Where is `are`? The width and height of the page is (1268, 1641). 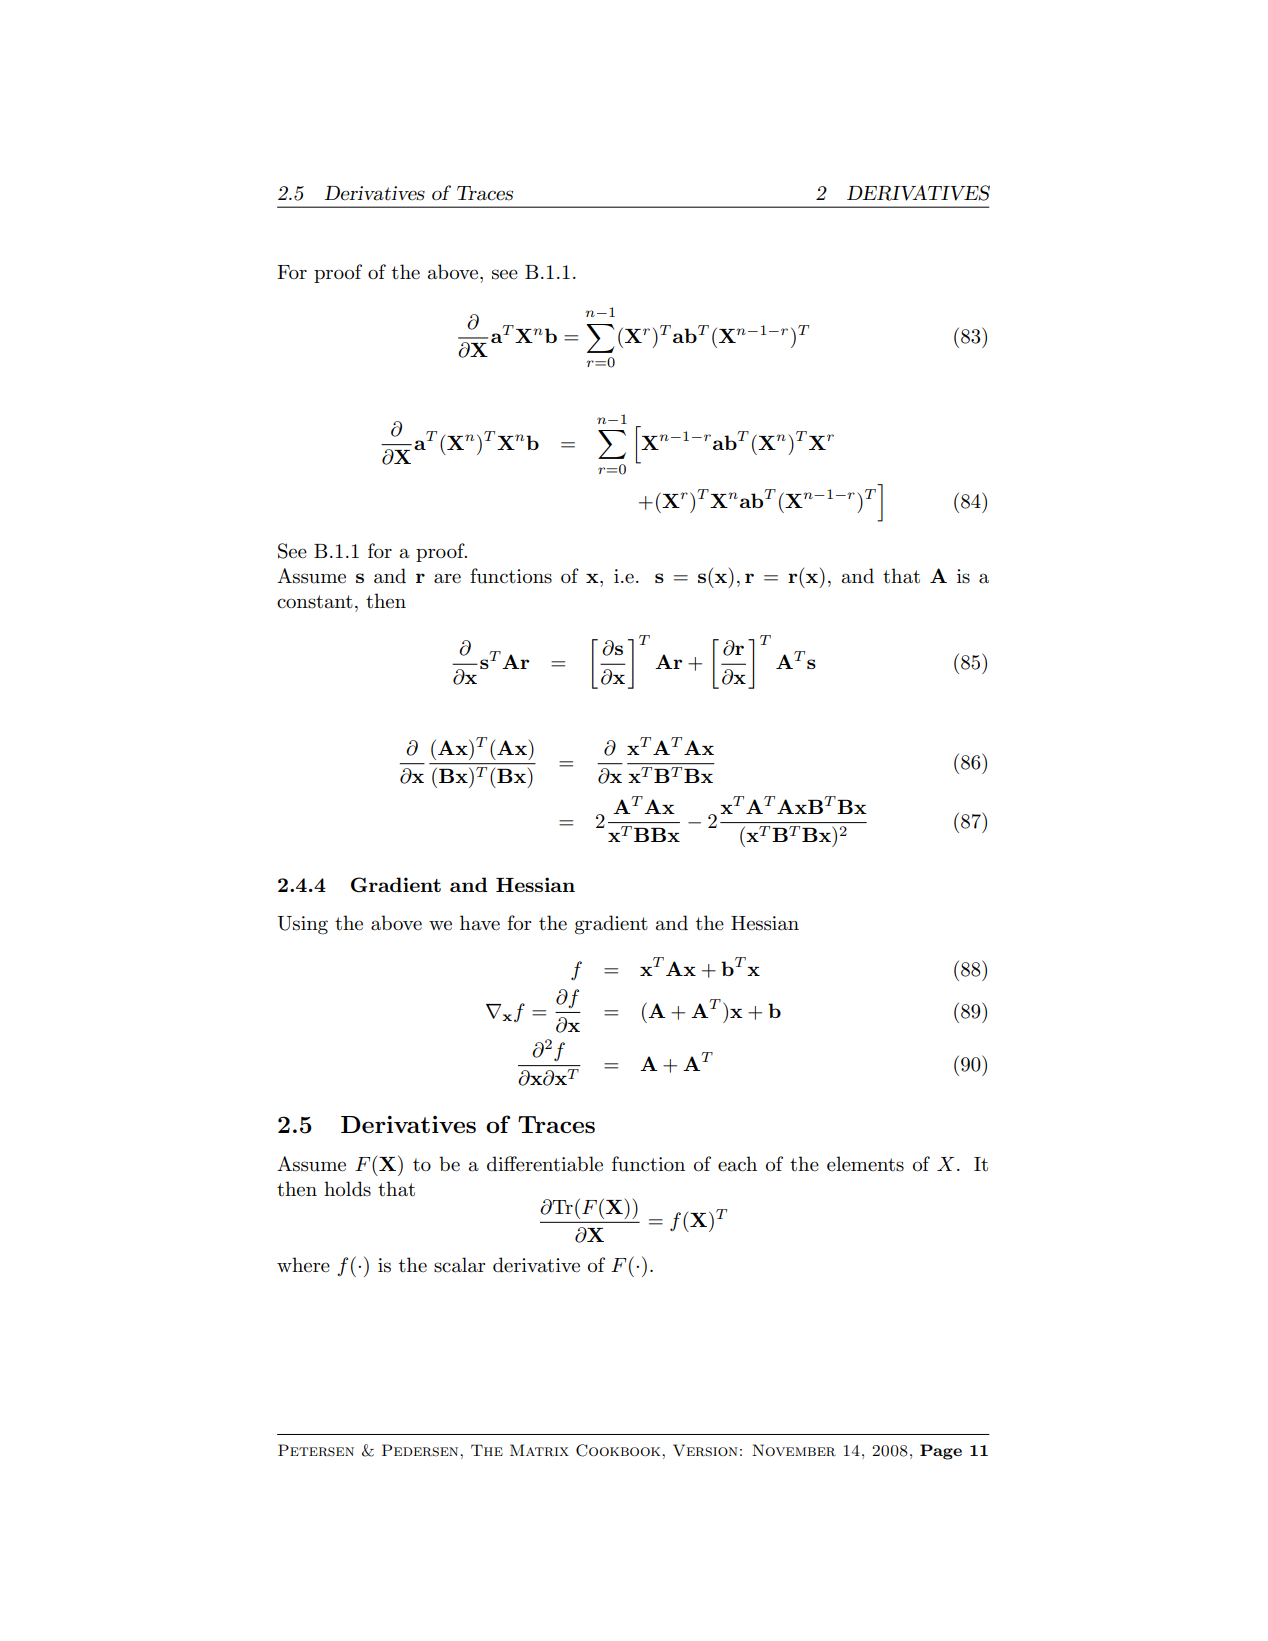 are is located at coordinates (447, 578).
